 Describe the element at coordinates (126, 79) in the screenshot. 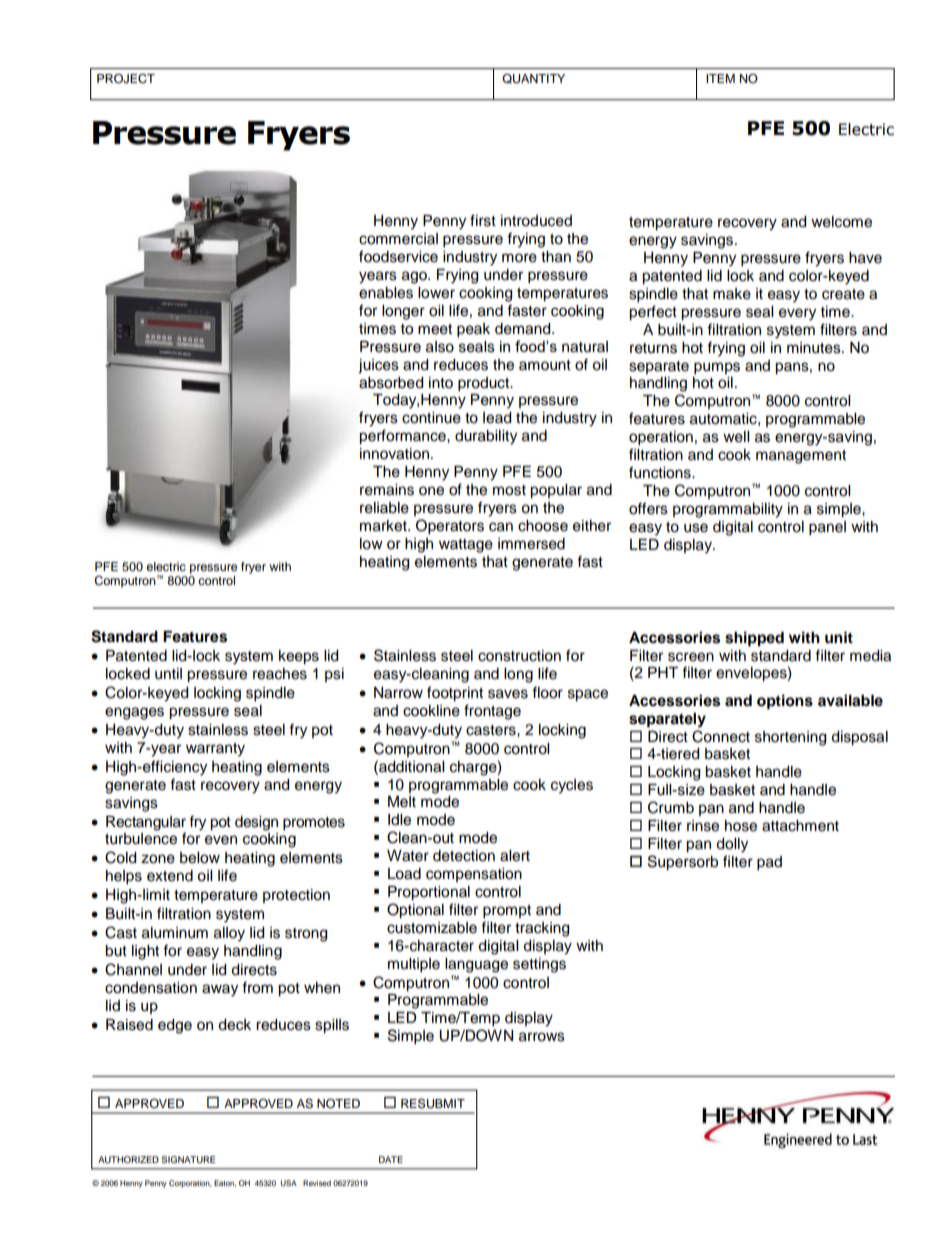

I see `PROJECT` at that location.
